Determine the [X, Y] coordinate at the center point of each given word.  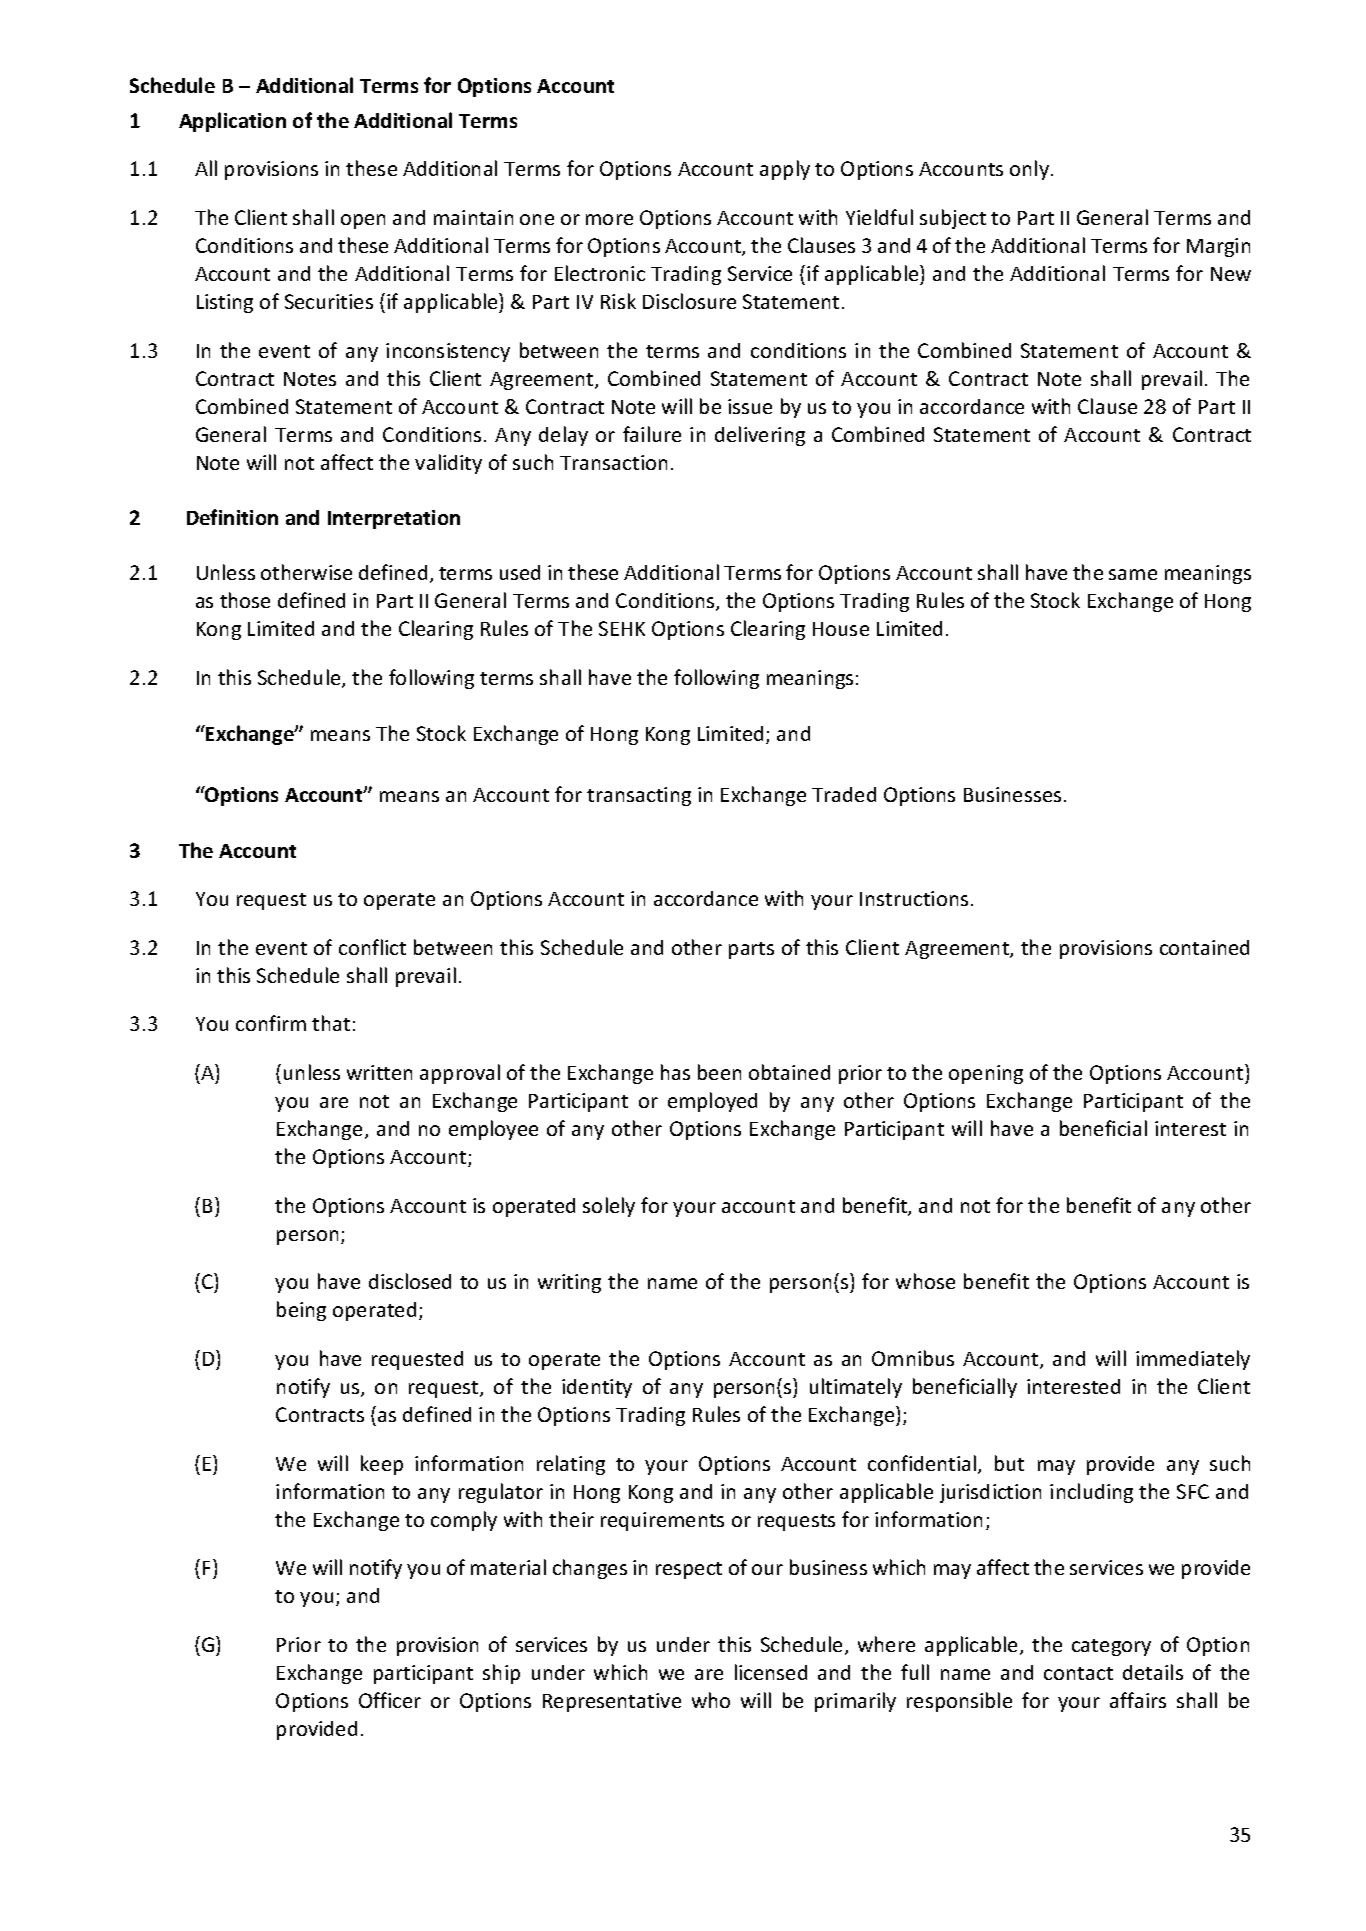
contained [1204, 947]
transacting [639, 796]
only [1029, 170]
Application [232, 122]
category [1111, 1647]
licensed [771, 1672]
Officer [390, 1700]
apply [785, 170]
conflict [372, 947]
